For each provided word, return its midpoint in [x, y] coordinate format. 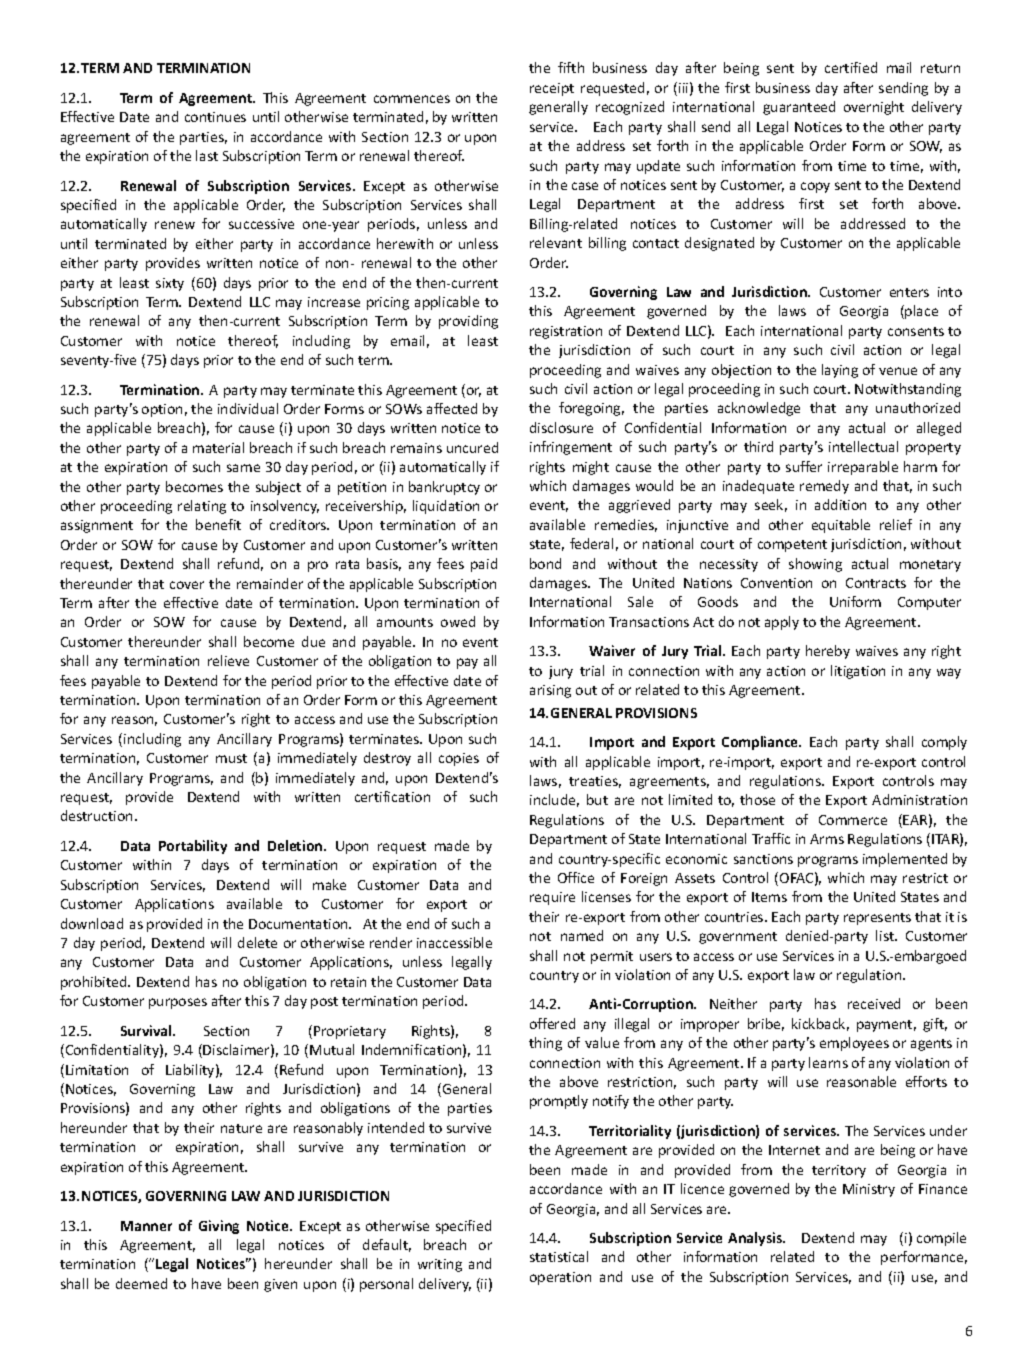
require [552, 898]
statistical [559, 1256]
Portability [193, 847]
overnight [874, 108]
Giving [219, 1227]
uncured [472, 447]
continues [215, 117]
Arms [827, 839]
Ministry [869, 1190]
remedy [824, 487]
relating [202, 507]
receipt [552, 89]
